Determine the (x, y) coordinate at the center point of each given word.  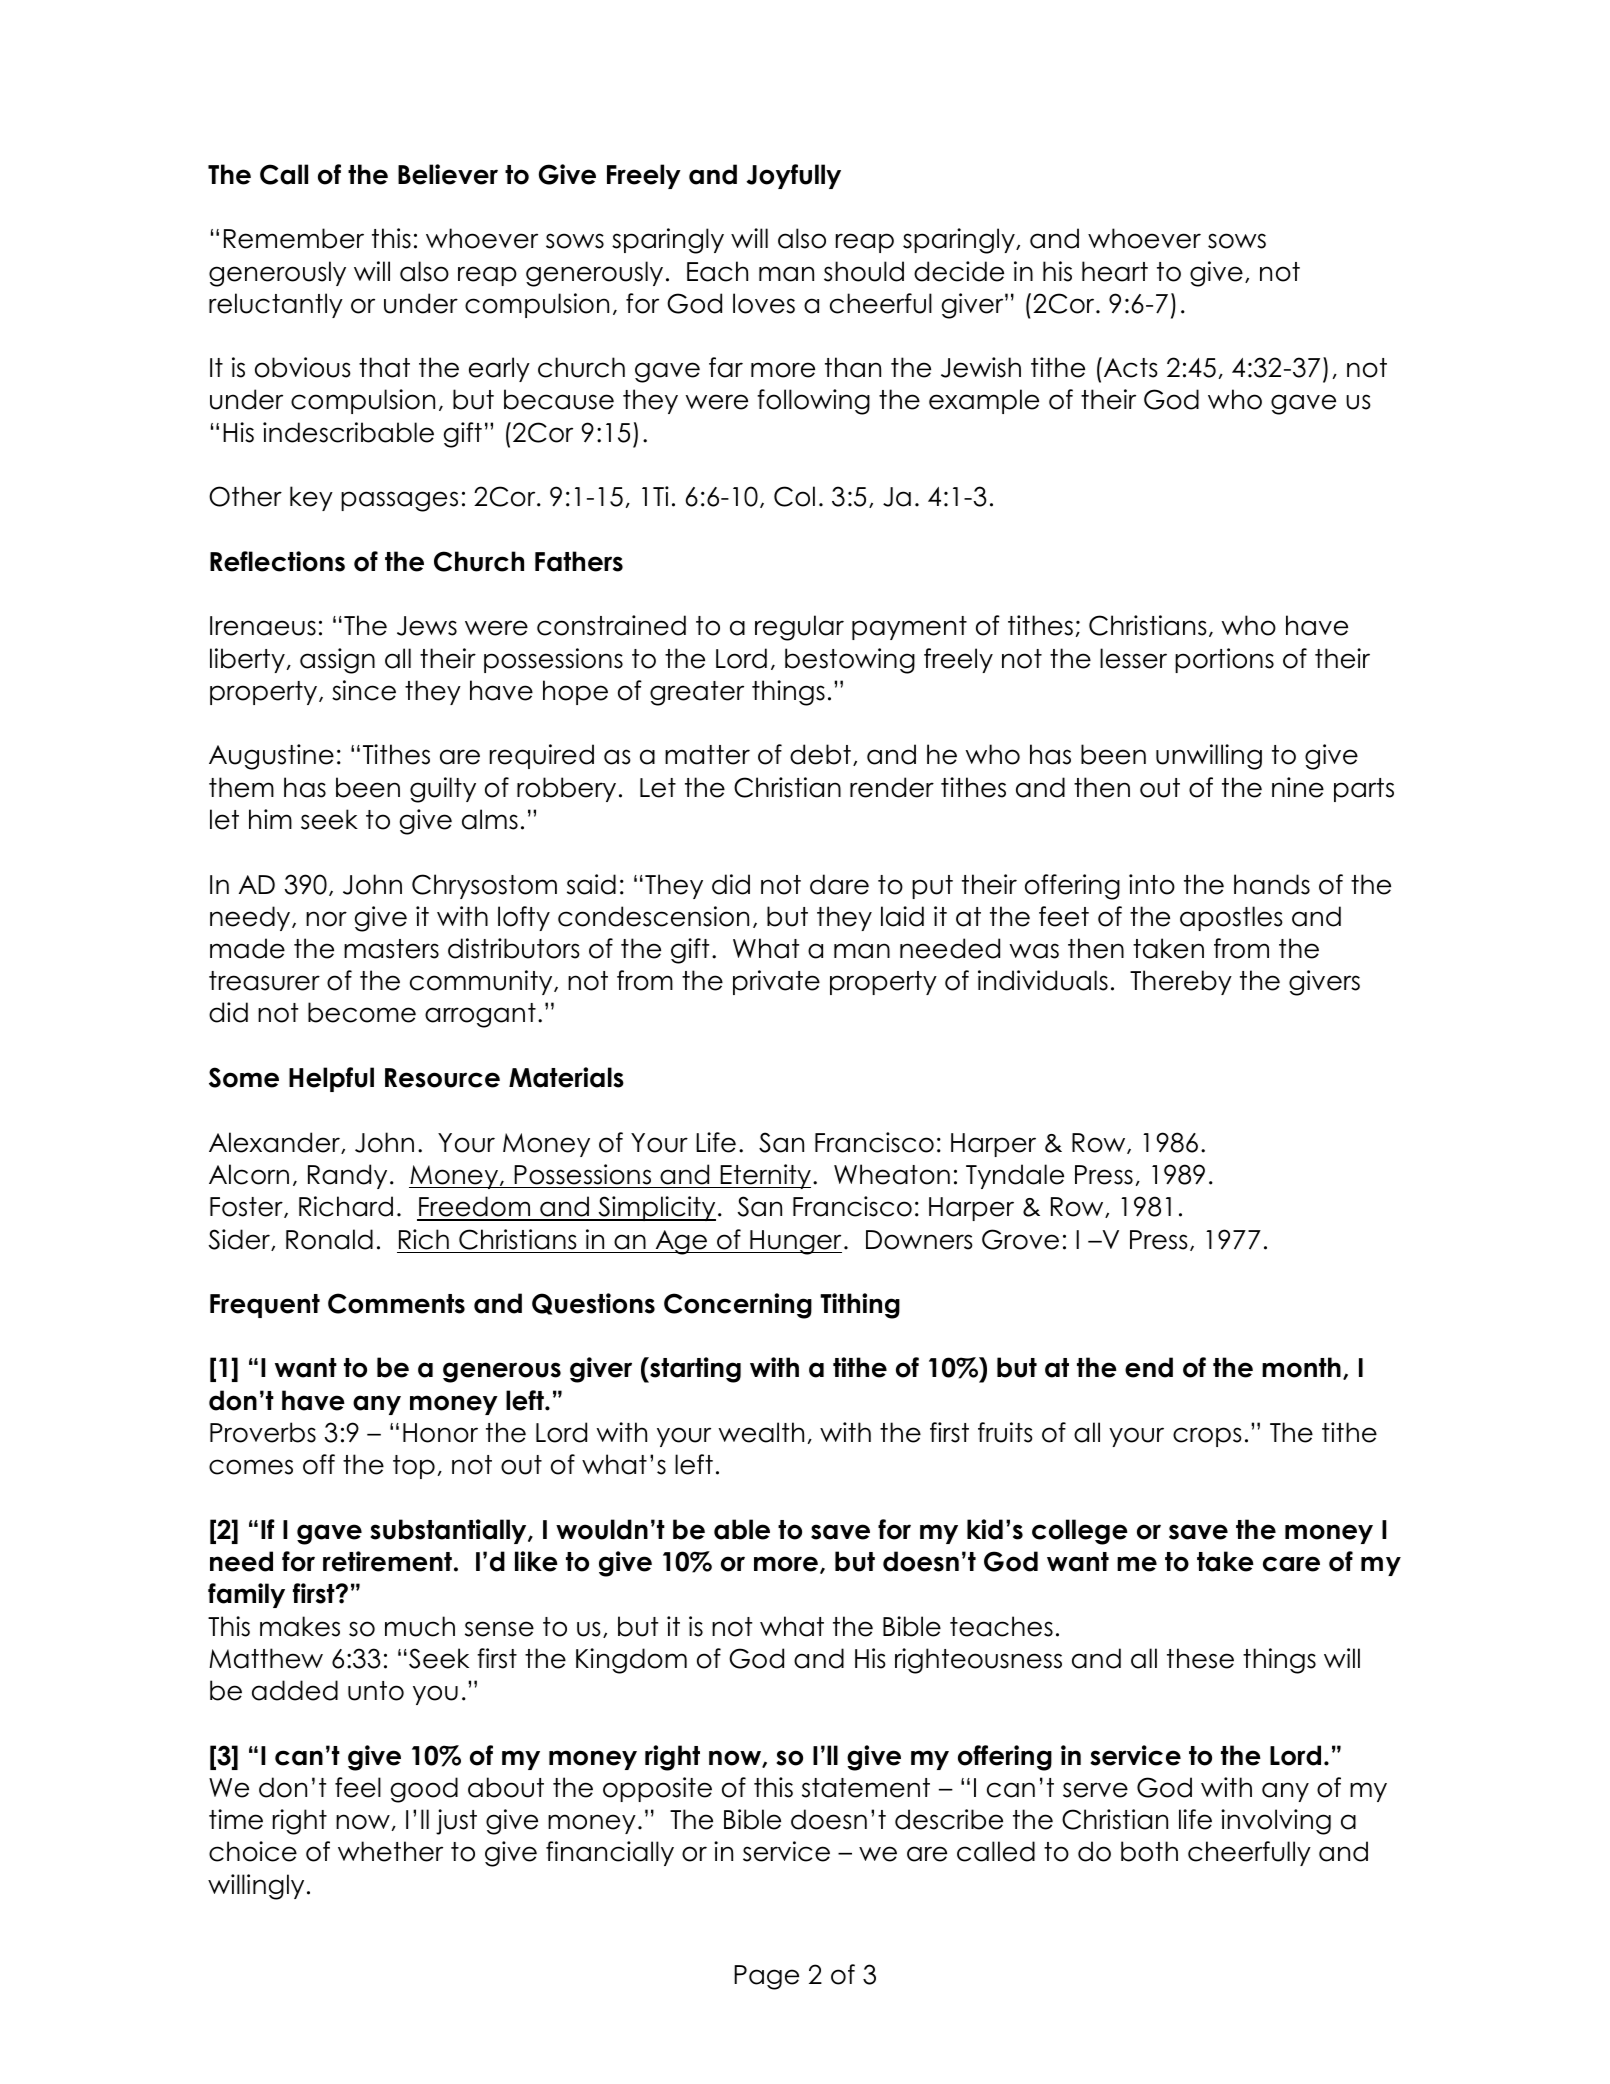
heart (1115, 271)
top (414, 1467)
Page (766, 1977)
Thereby (1181, 982)
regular (799, 628)
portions (1224, 660)
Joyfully (793, 176)
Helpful (331, 1079)
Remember (294, 238)
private (776, 982)
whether (390, 1851)
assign (337, 661)
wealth (761, 1432)
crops (1207, 1437)
